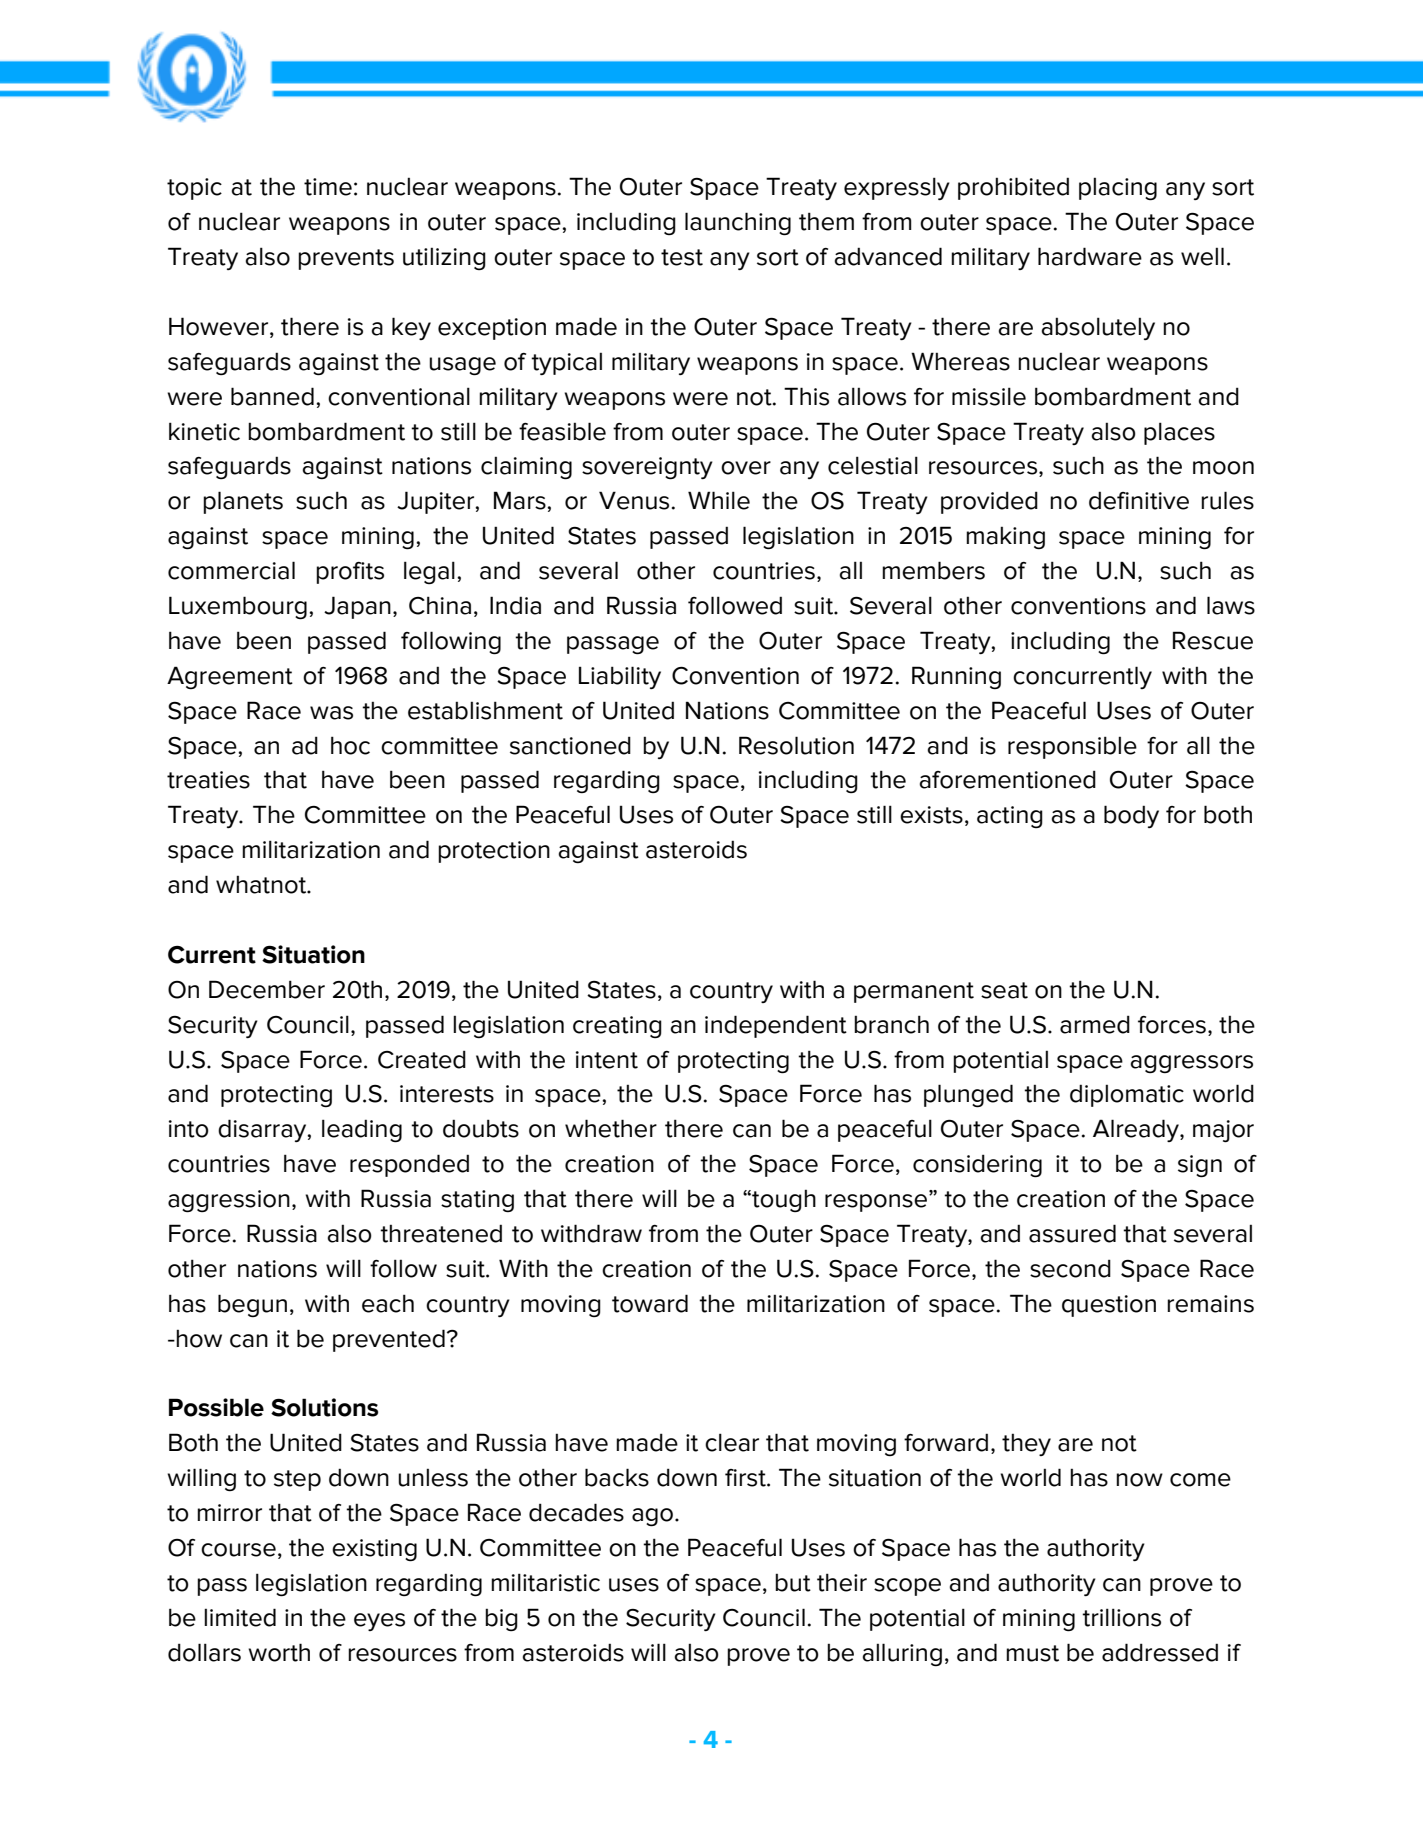 The image size is (1423, 1842). Describe the element at coordinates (738, 224) in the page. I see `launching` at that location.
